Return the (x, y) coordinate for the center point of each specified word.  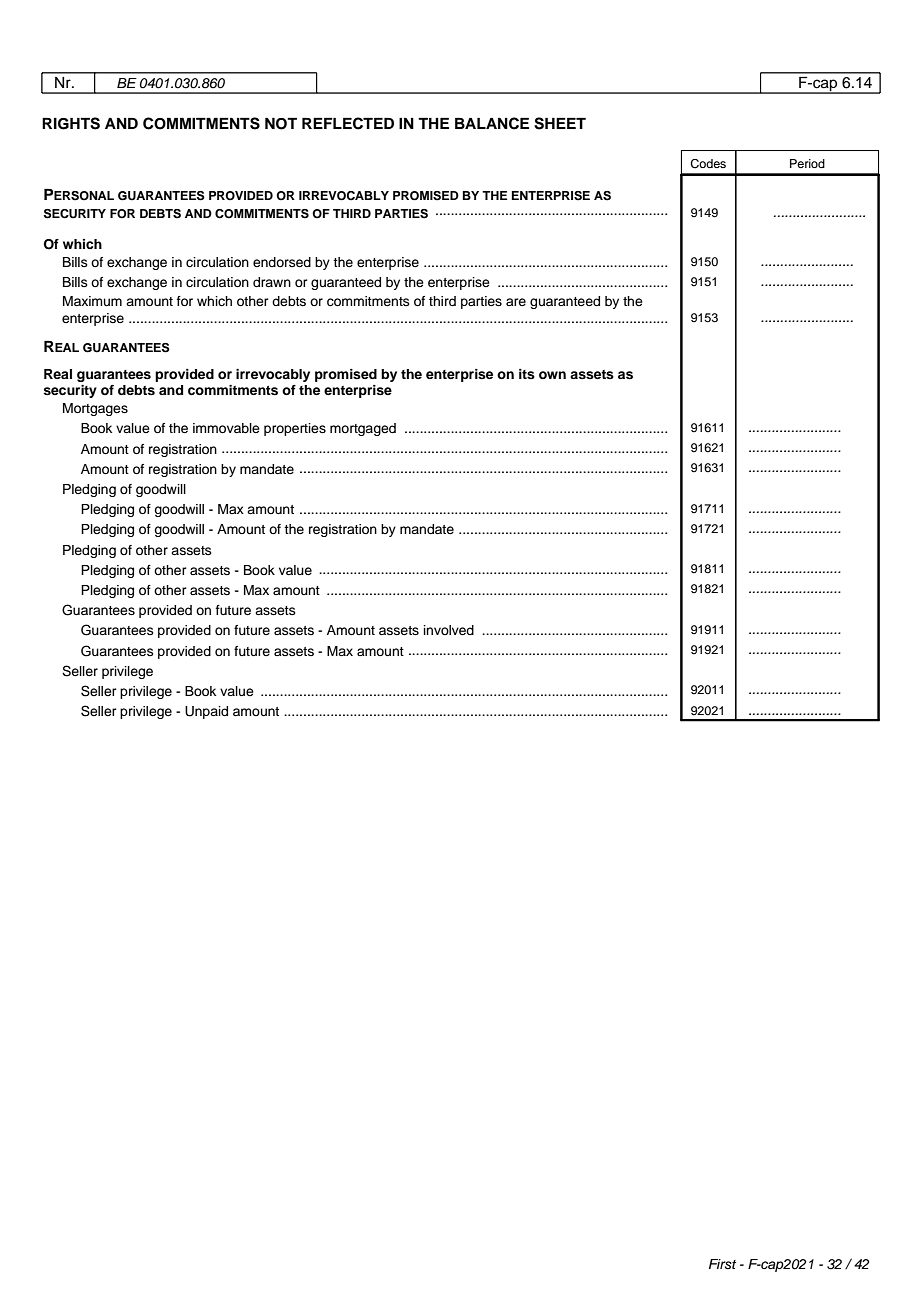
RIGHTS (71, 123)
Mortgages (95, 409)
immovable (226, 428)
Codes (708, 164)
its (527, 374)
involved (449, 630)
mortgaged (363, 429)
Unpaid (206, 712)
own (552, 375)
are (516, 302)
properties (295, 429)
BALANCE (492, 123)
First (722, 1264)
